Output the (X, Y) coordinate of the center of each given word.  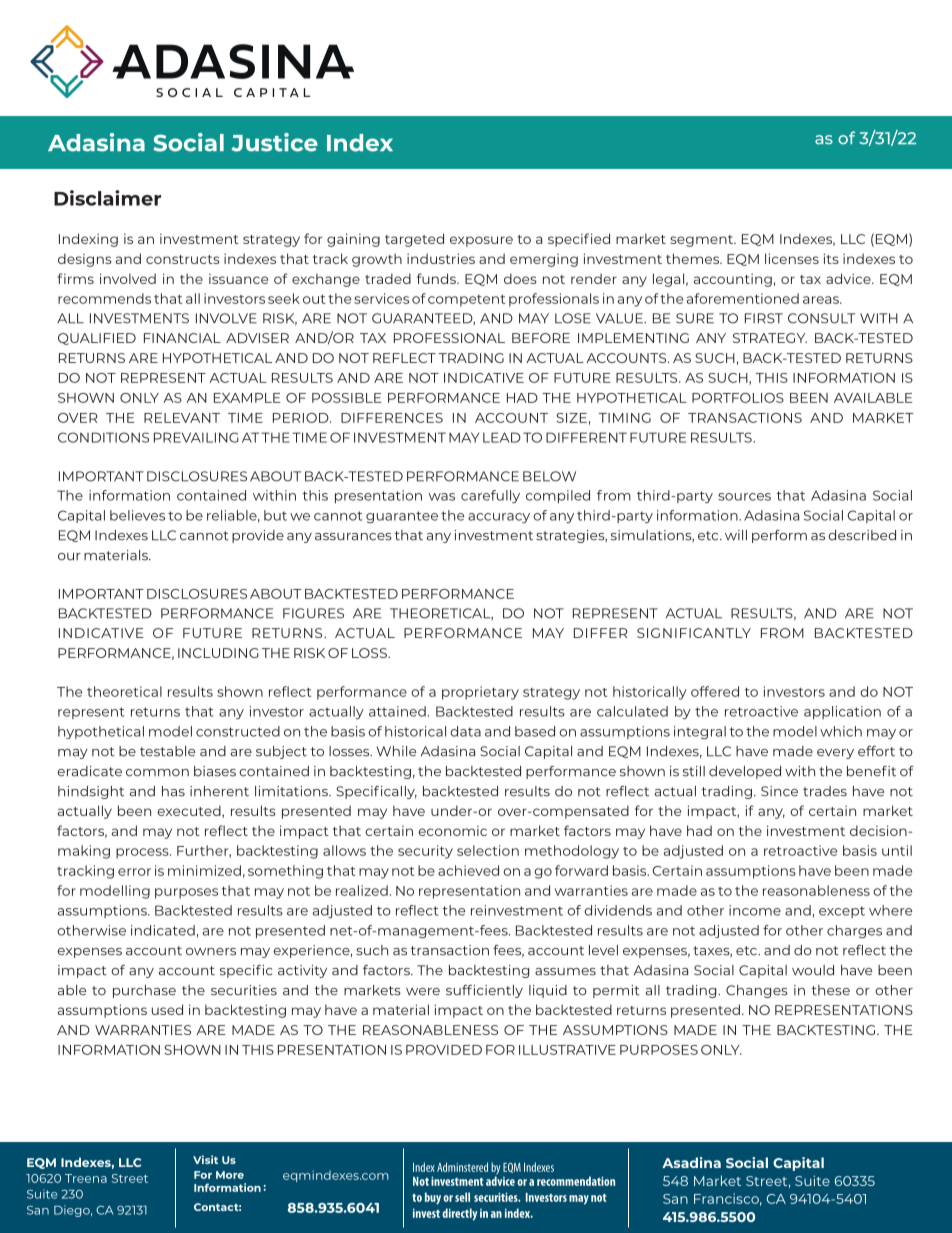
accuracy (499, 518)
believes (137, 515)
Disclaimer (107, 198)
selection (488, 850)
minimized (204, 870)
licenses (792, 258)
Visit (205, 1159)
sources (744, 497)
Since (779, 791)
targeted (414, 240)
